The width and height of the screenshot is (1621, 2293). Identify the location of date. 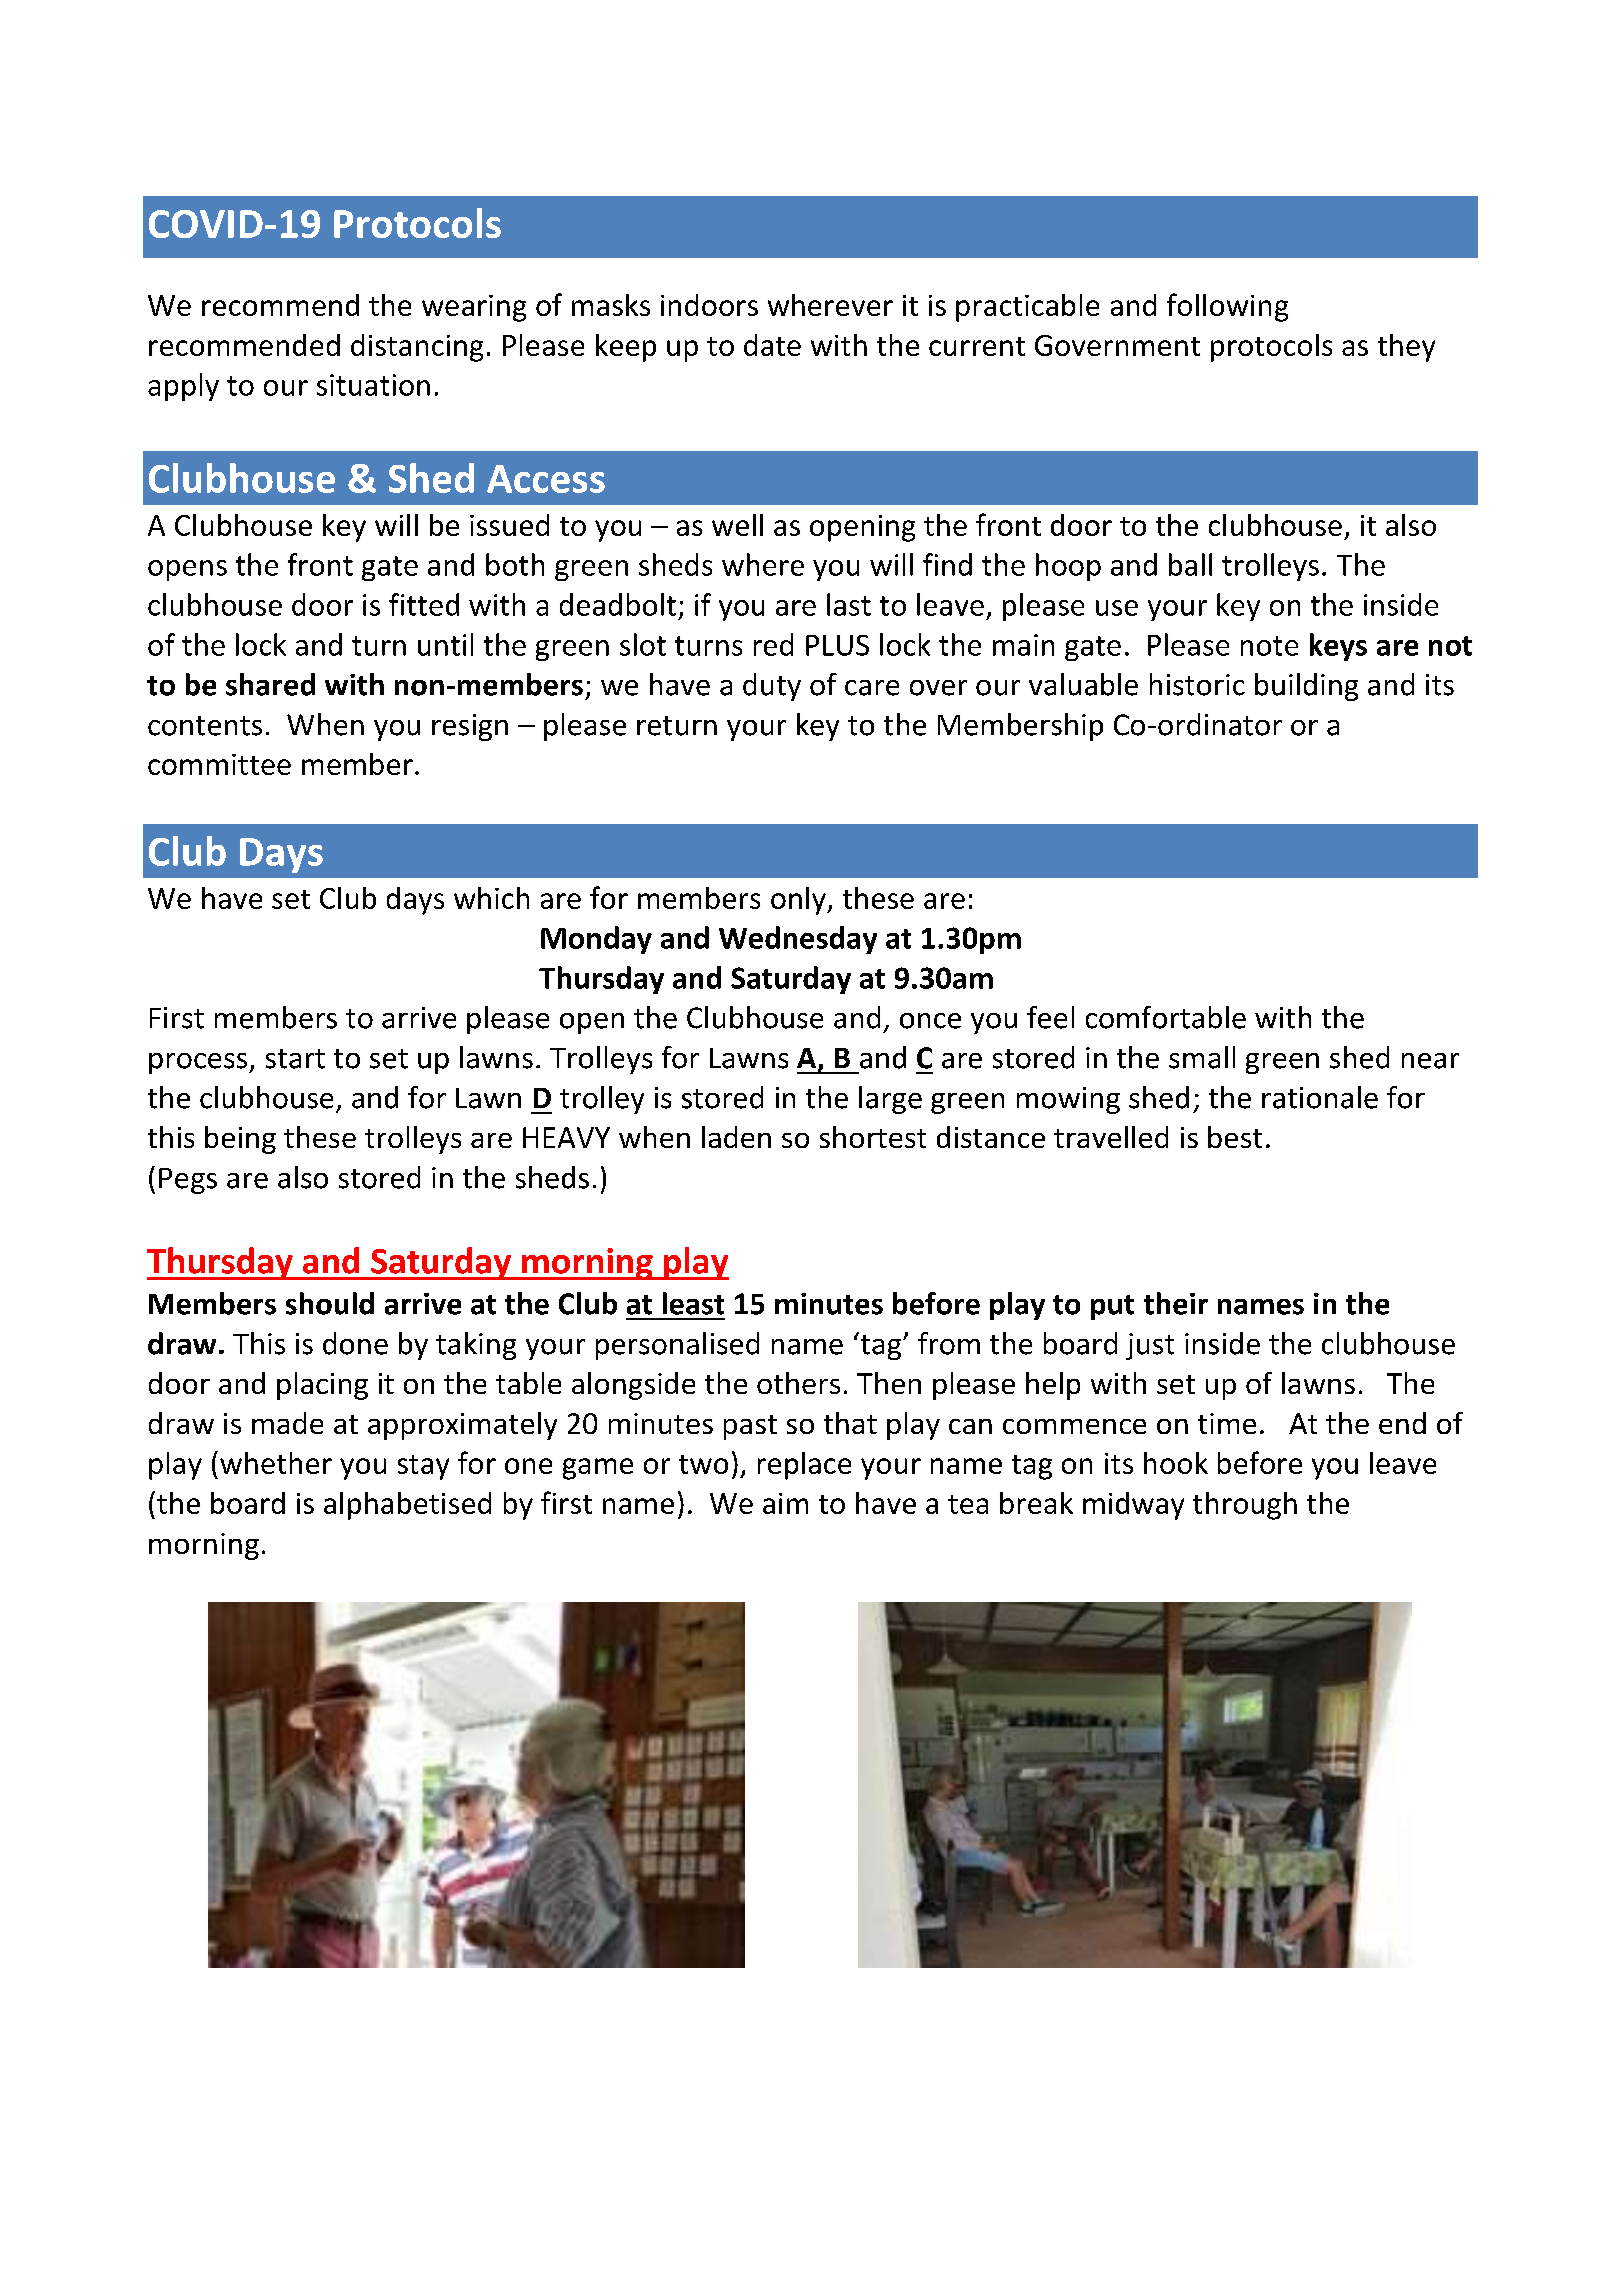
(772, 345).
